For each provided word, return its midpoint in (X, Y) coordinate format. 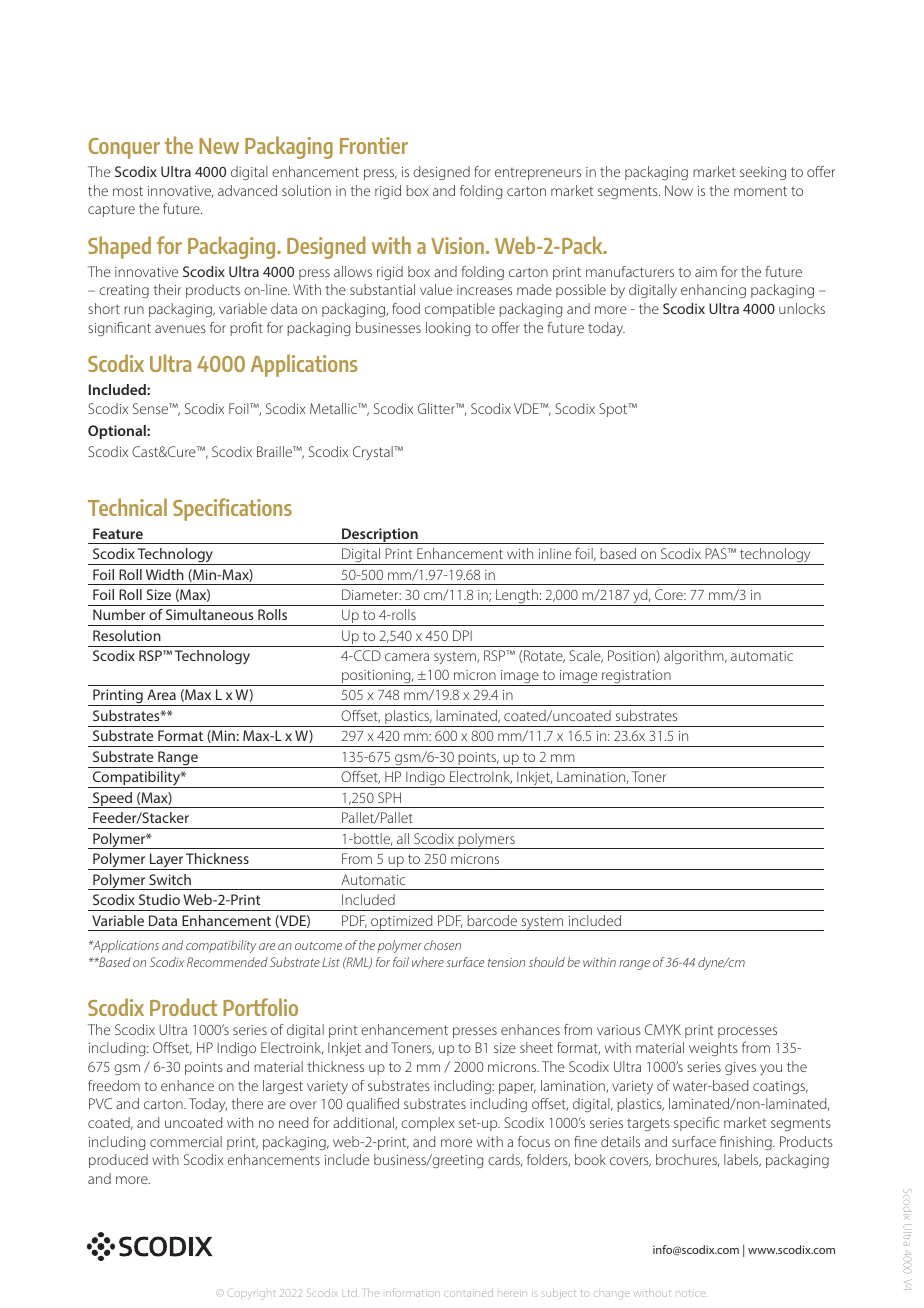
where (428, 962)
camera (407, 657)
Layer (166, 861)
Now (679, 190)
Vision (457, 245)
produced (118, 1161)
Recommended (227, 962)
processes (747, 1032)
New (219, 146)
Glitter (437, 408)
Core (670, 594)
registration (636, 678)
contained (468, 1293)
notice (690, 1293)
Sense (151, 408)
